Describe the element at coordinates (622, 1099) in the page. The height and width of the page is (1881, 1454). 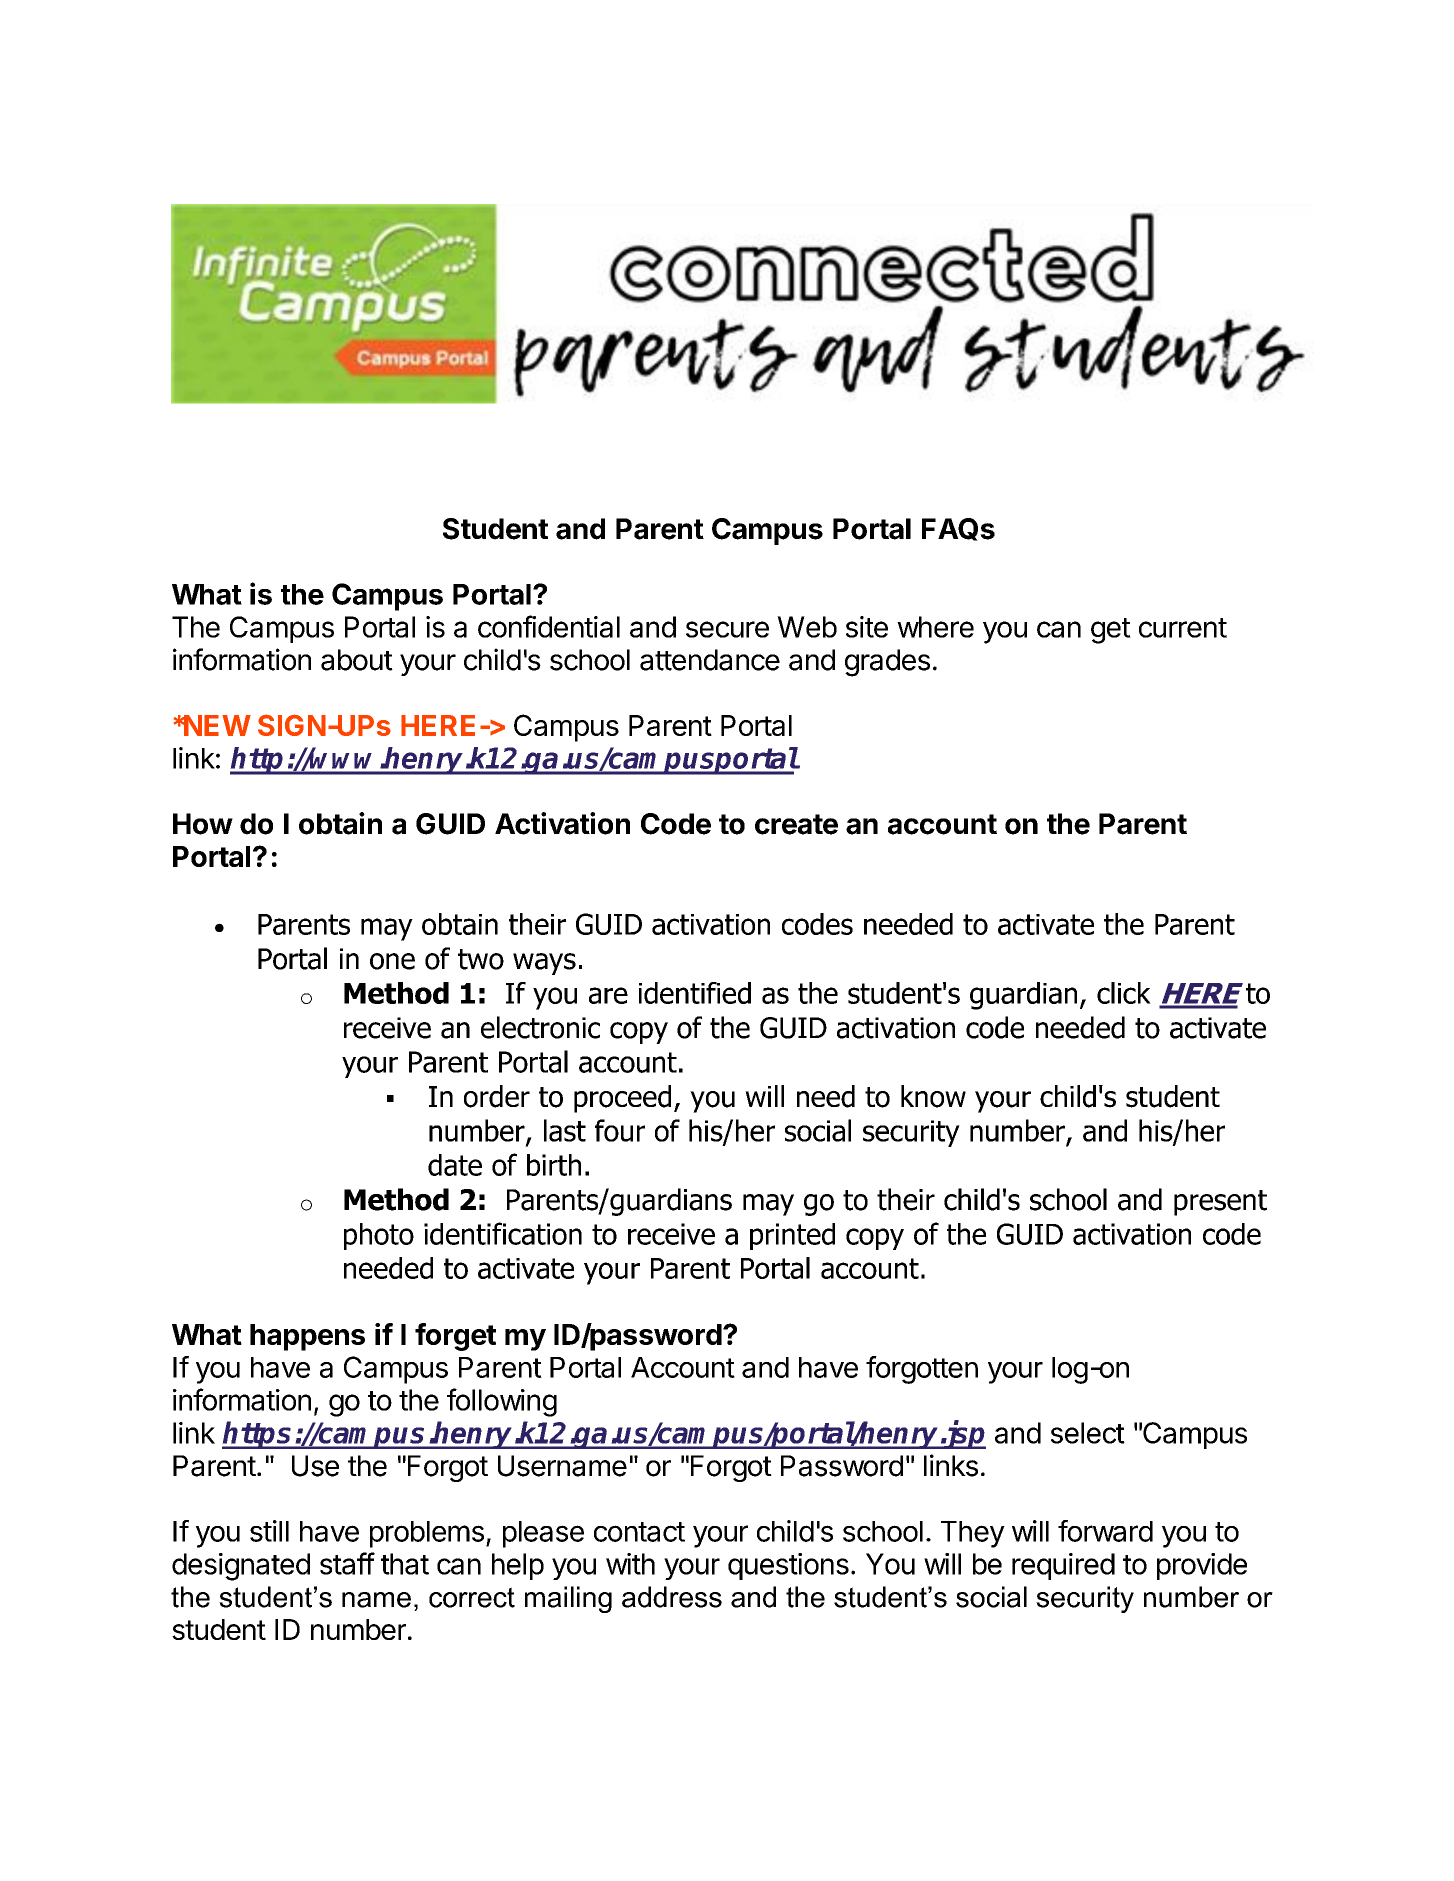
I see `proceed` at that location.
